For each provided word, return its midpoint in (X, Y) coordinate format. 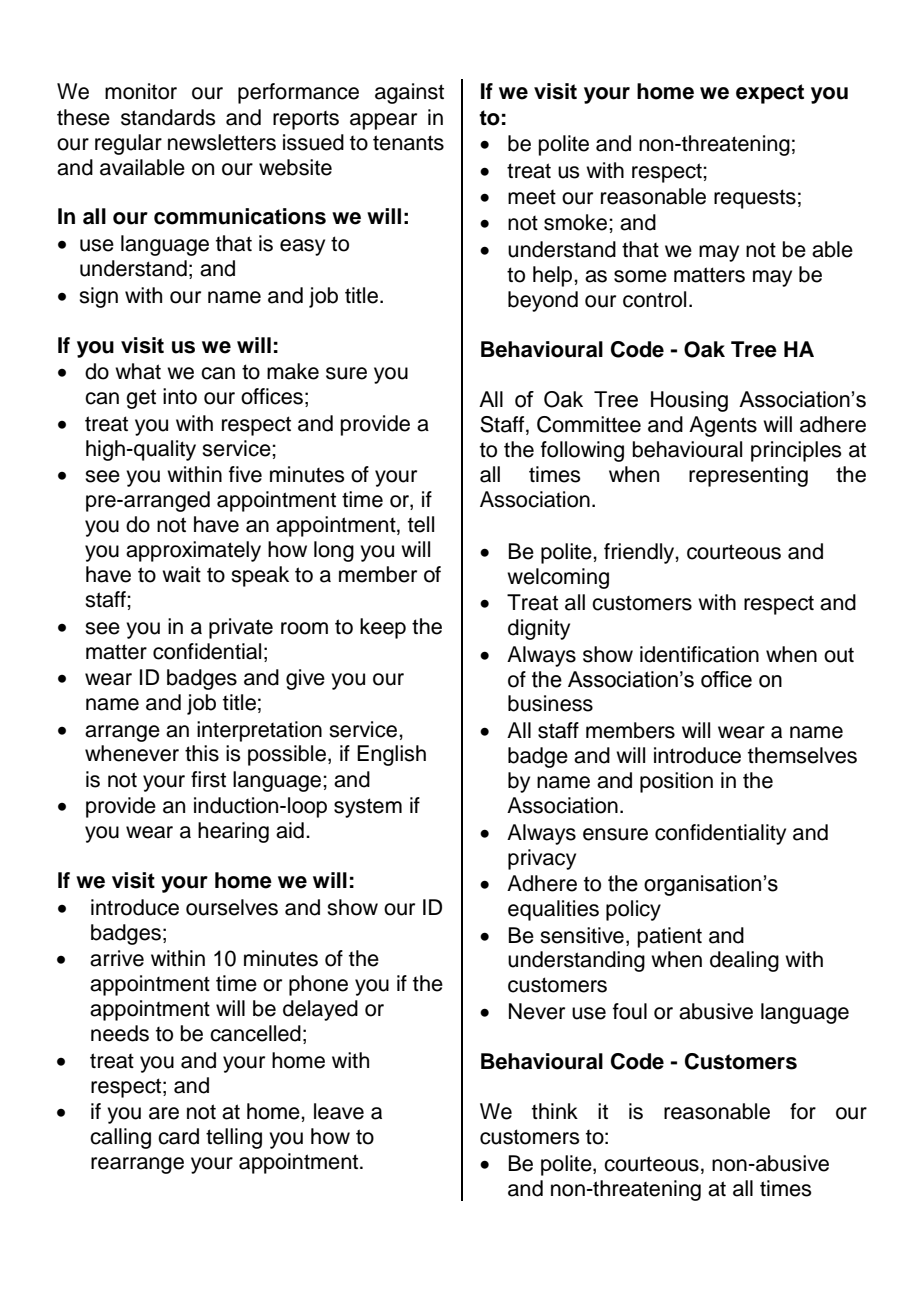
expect (770, 94)
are (164, 1113)
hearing (233, 832)
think (555, 1111)
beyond (543, 301)
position (676, 782)
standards (168, 117)
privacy (542, 859)
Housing (689, 401)
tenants (408, 143)
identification (699, 654)
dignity (539, 629)
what (138, 371)
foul (630, 1011)
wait (181, 574)
